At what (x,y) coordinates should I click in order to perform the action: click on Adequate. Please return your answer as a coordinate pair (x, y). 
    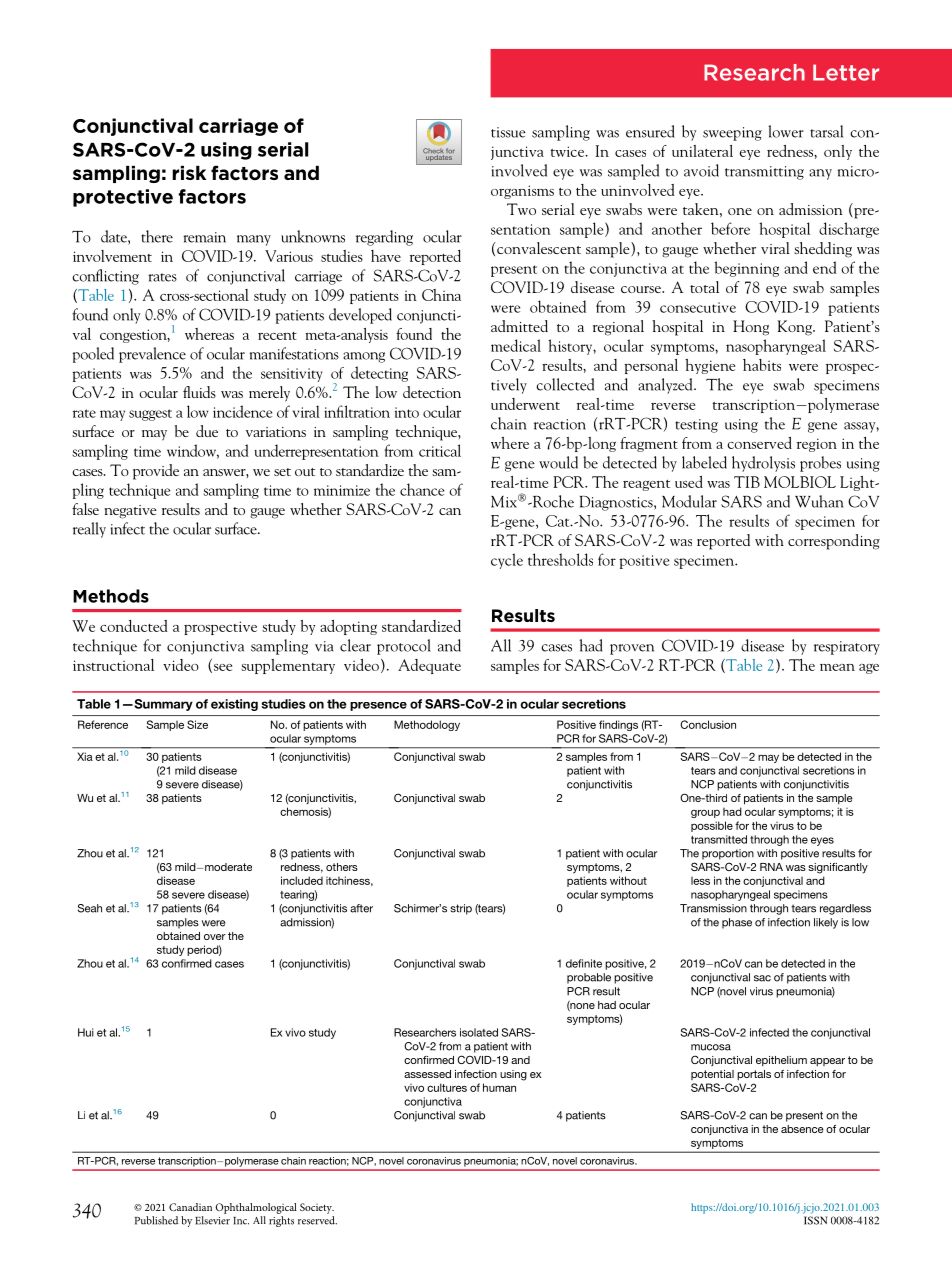
    Looking at the image, I should click on (429, 666).
